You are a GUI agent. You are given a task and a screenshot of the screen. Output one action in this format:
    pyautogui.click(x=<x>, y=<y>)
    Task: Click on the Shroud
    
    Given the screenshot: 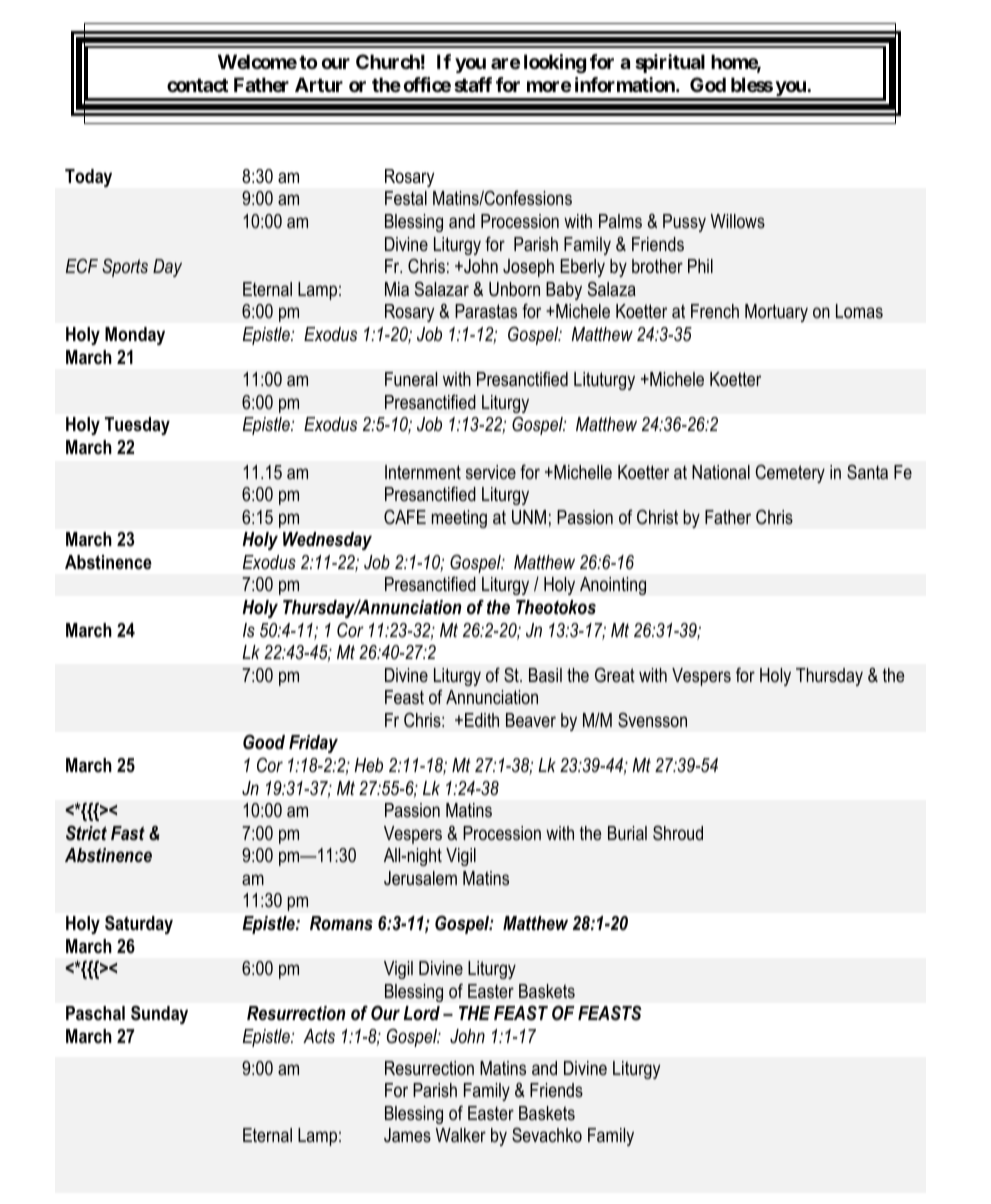 What is the action you would take?
    pyautogui.click(x=678, y=833)
